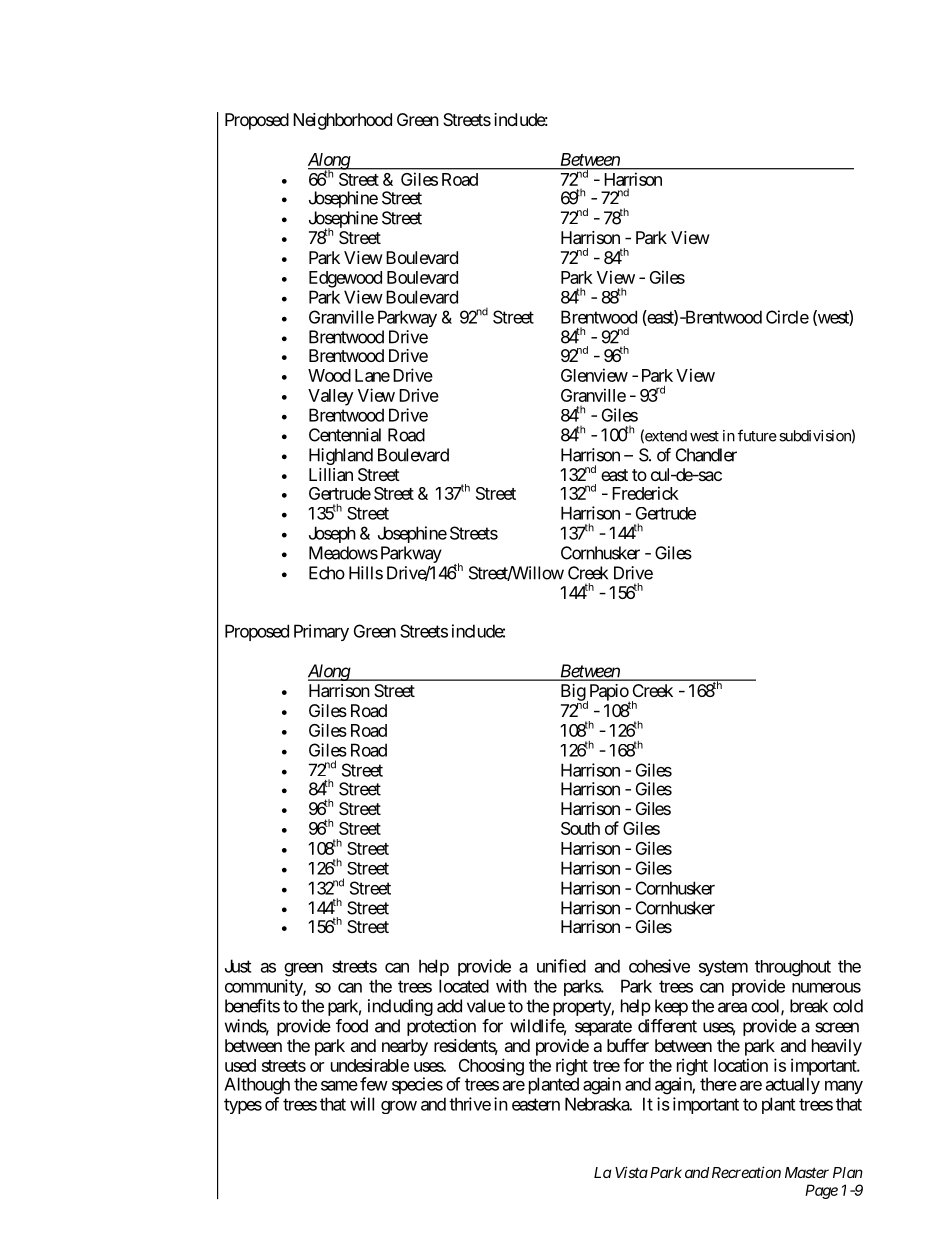  What do you see at coordinates (342, 121) in the image?
I see `Neighborhood` at bounding box center [342, 121].
